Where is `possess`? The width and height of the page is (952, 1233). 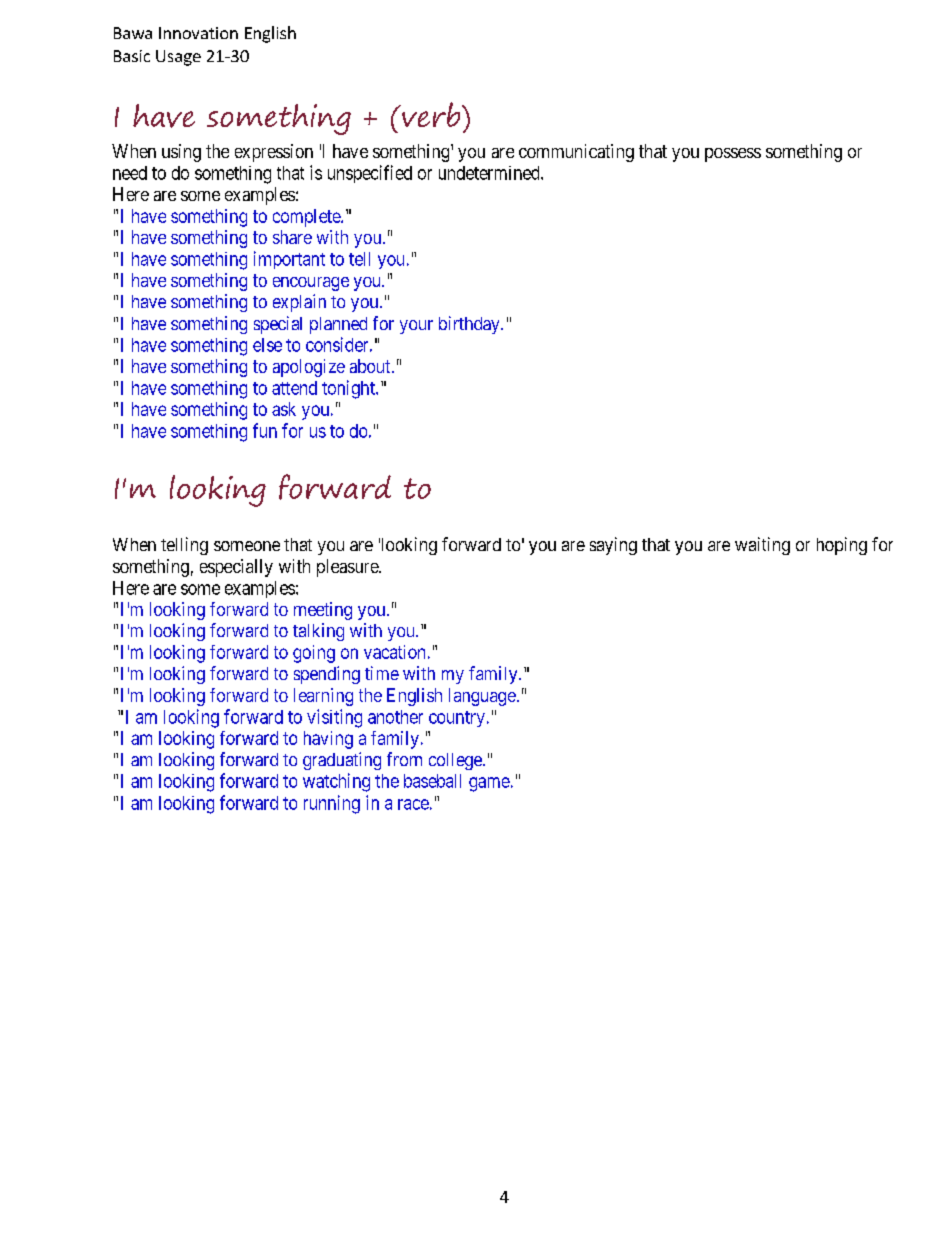
possess is located at coordinates (733, 155).
